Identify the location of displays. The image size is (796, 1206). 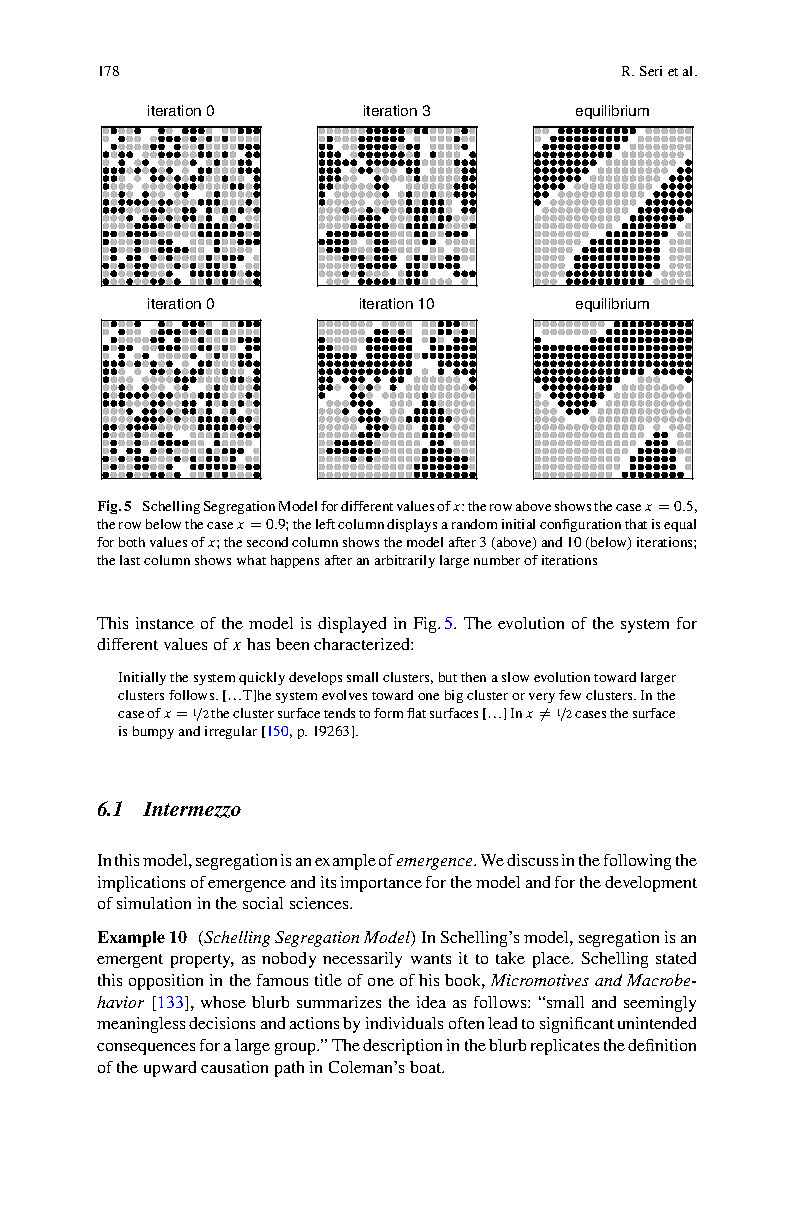
(412, 525).
